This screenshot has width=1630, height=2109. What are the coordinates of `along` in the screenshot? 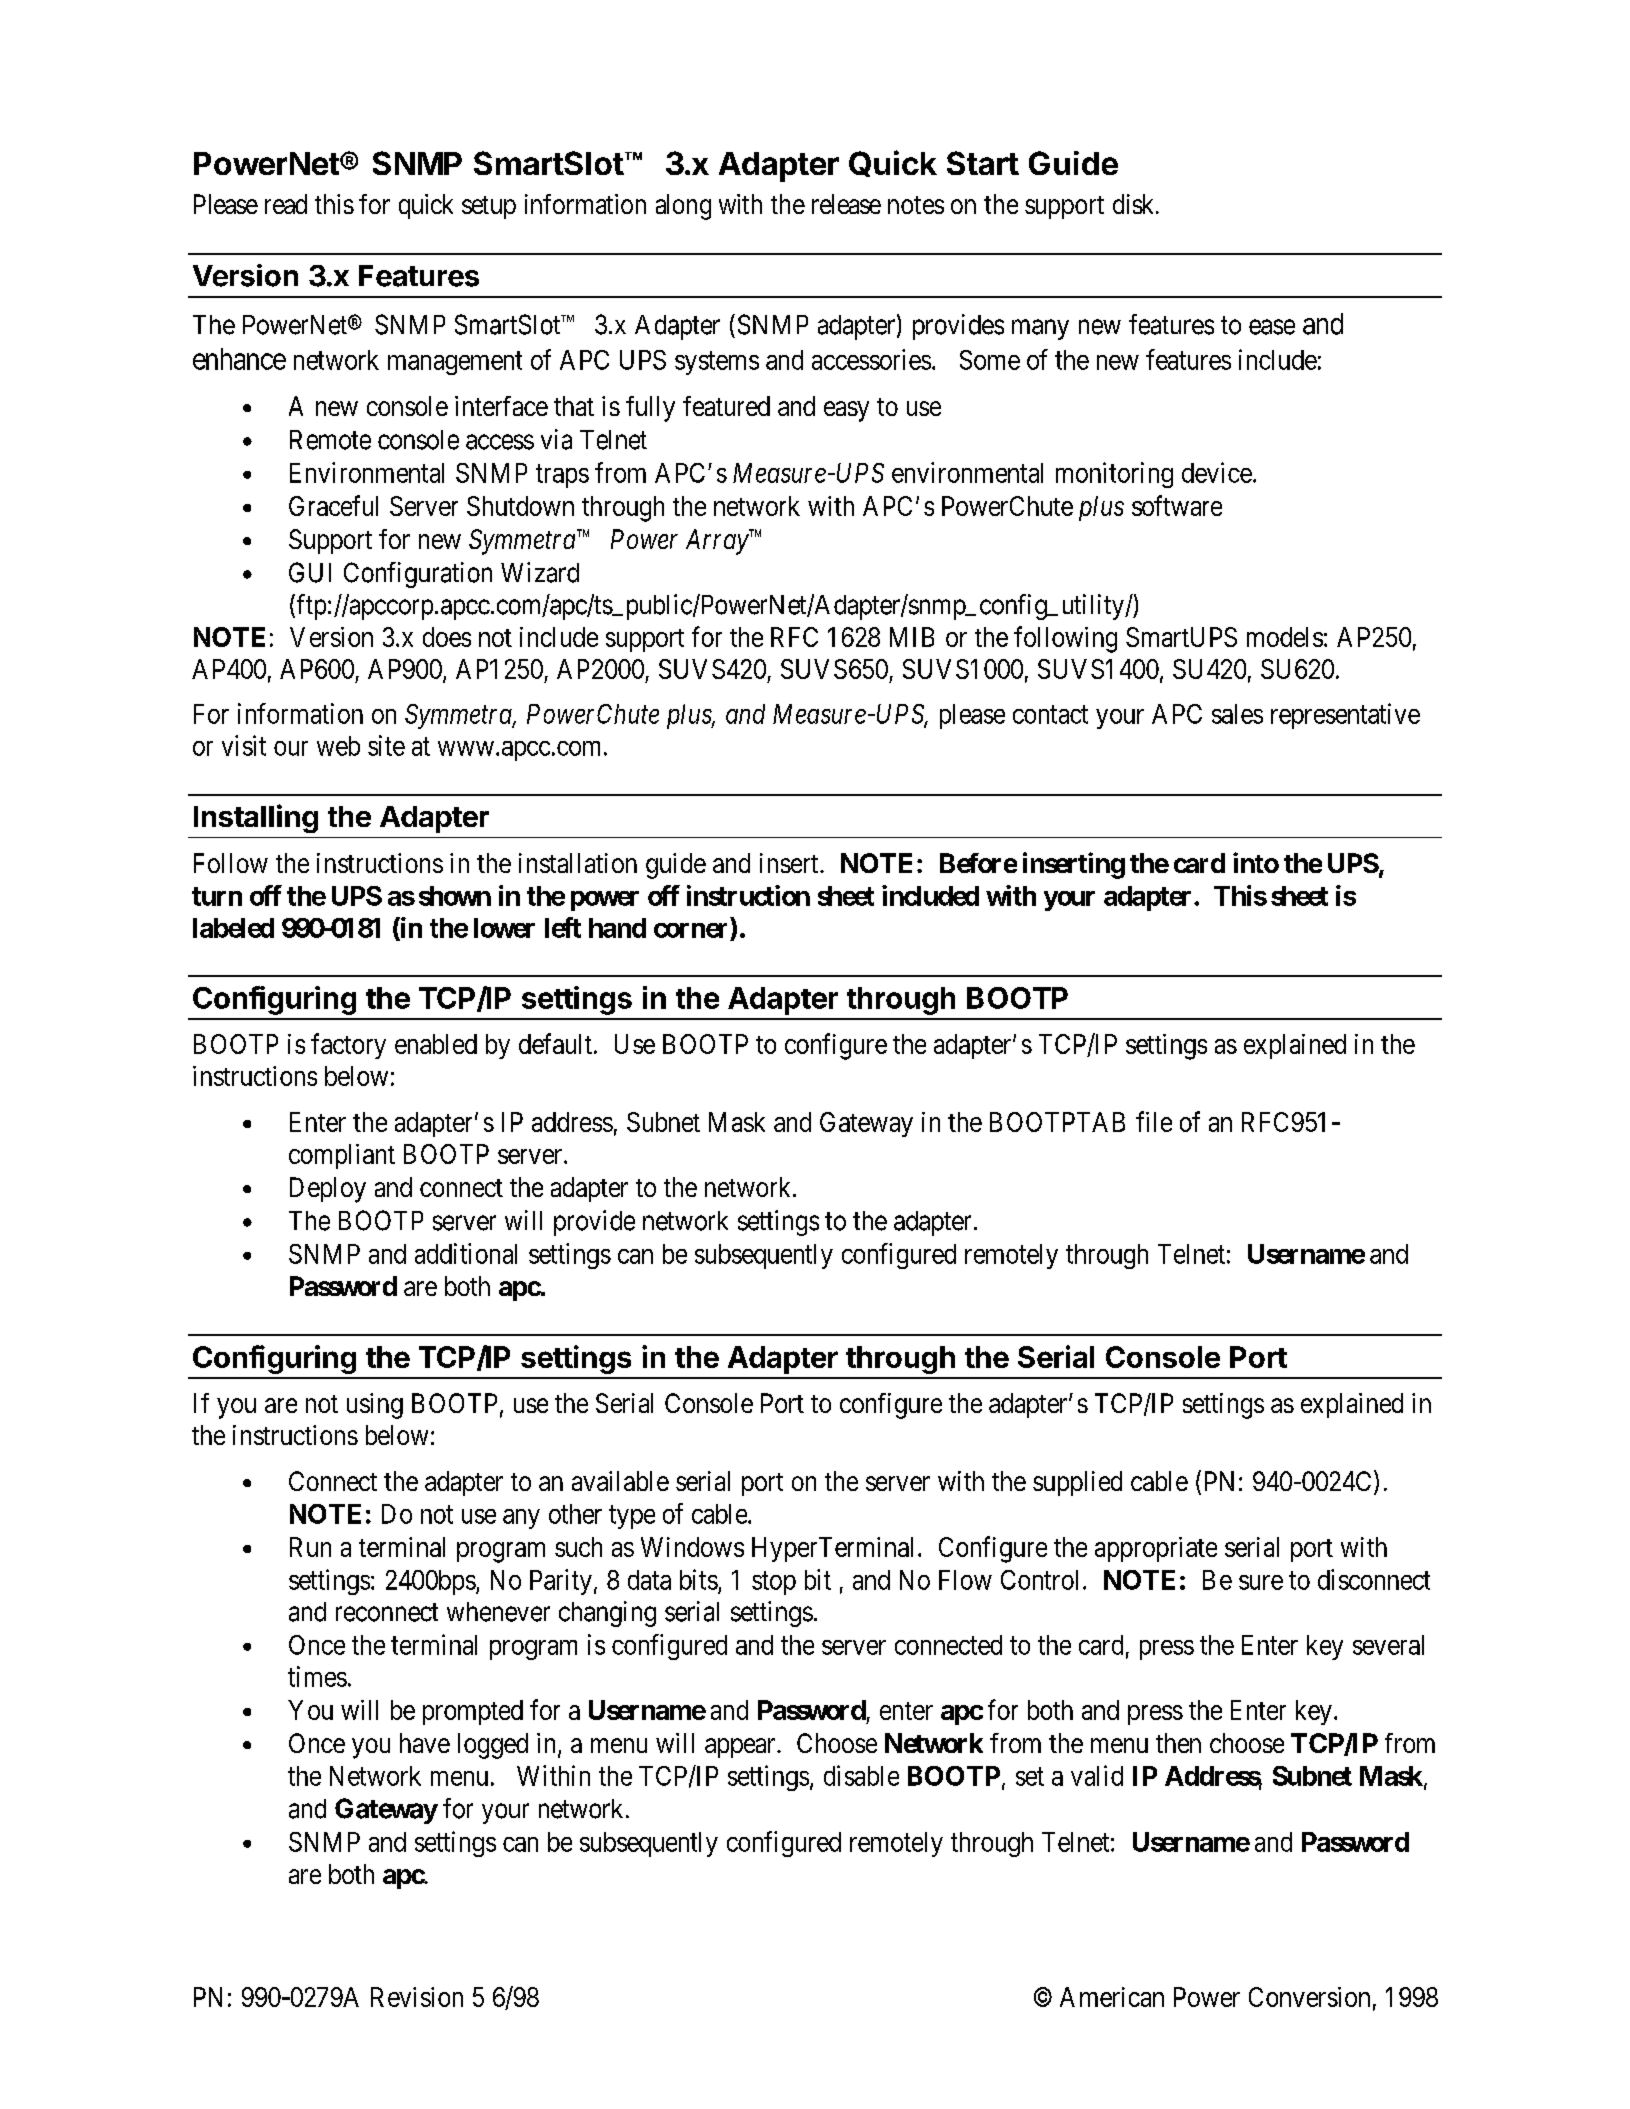 It's located at (683, 207).
